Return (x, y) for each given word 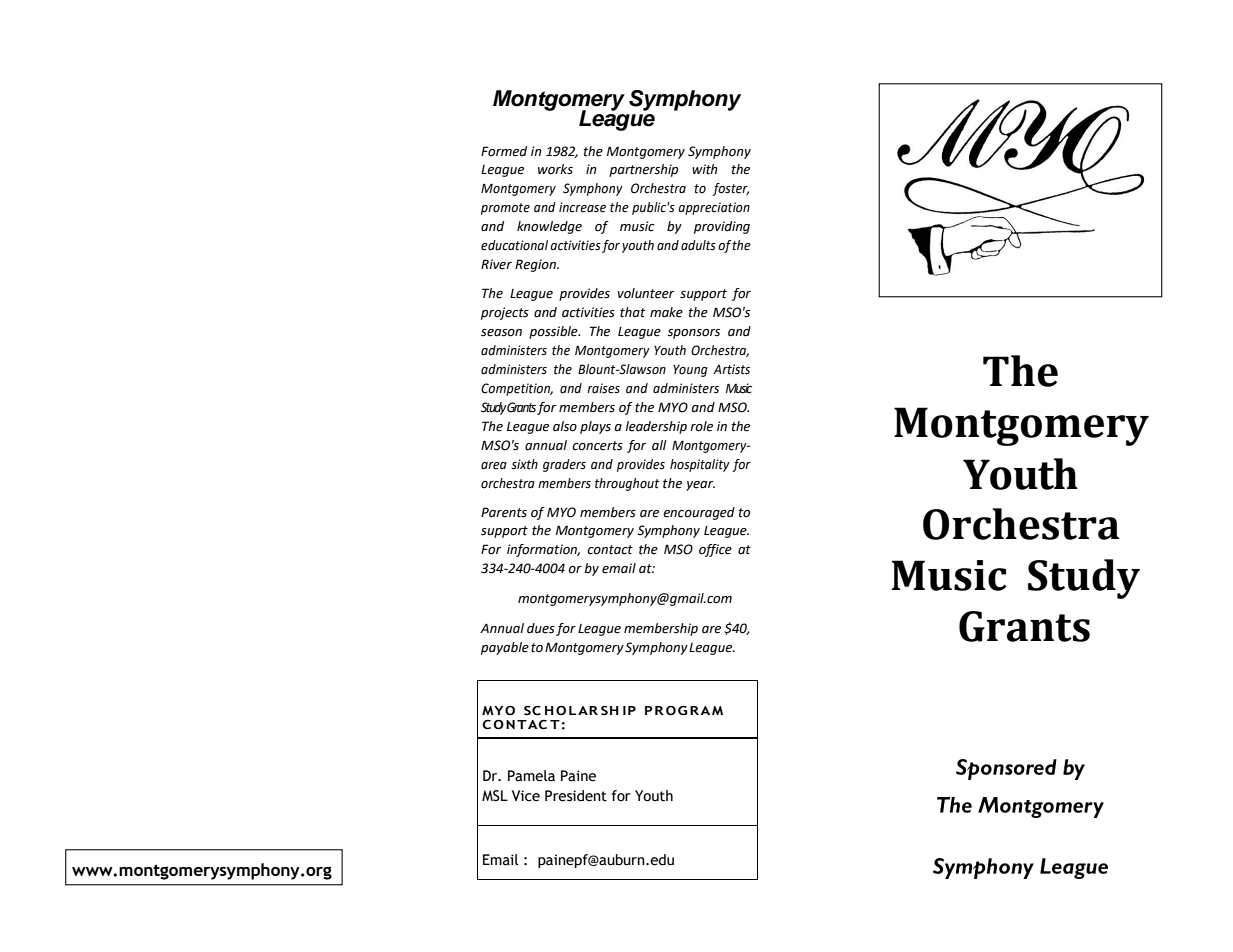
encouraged (699, 513)
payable (505, 648)
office (715, 550)
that (632, 312)
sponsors (693, 334)
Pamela (531, 776)
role (701, 426)
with (705, 169)
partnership (643, 170)
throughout (627, 484)
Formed (504, 151)
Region (536, 265)
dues (541, 628)
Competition (517, 389)
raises (603, 388)
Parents (504, 512)
